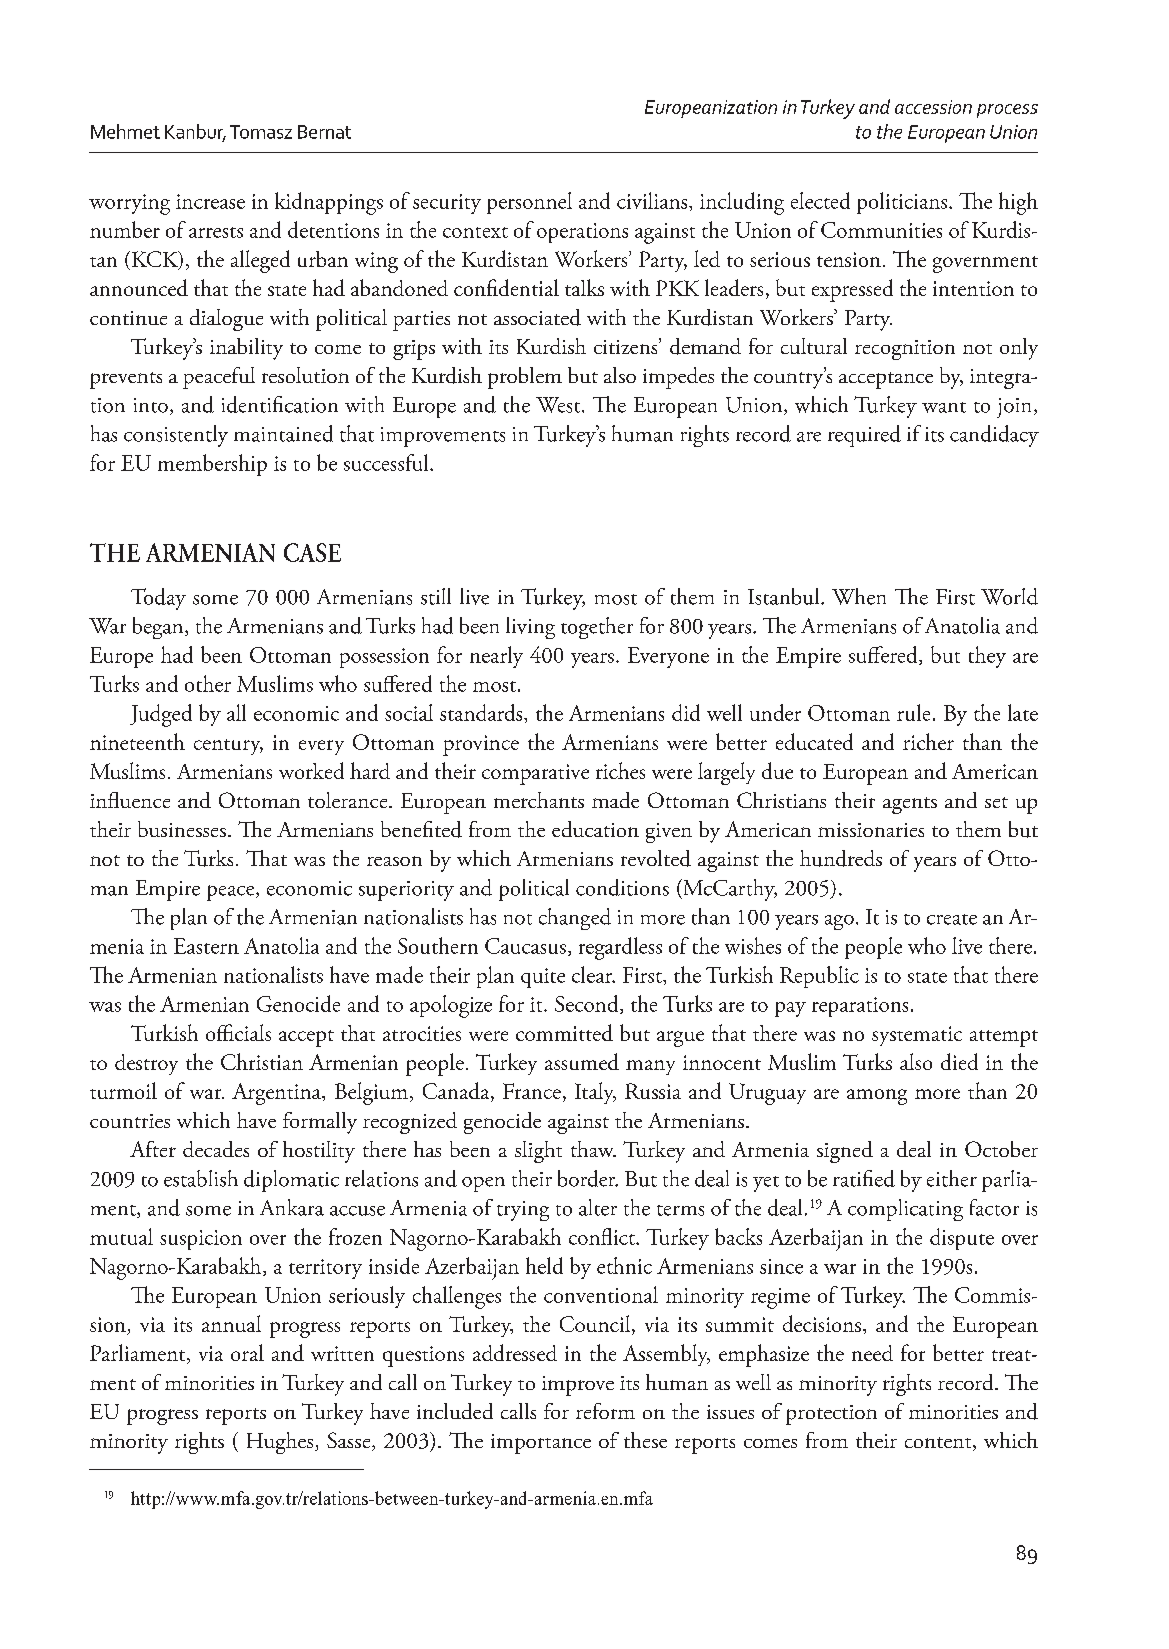  I want to click on Today, so click(158, 599).
